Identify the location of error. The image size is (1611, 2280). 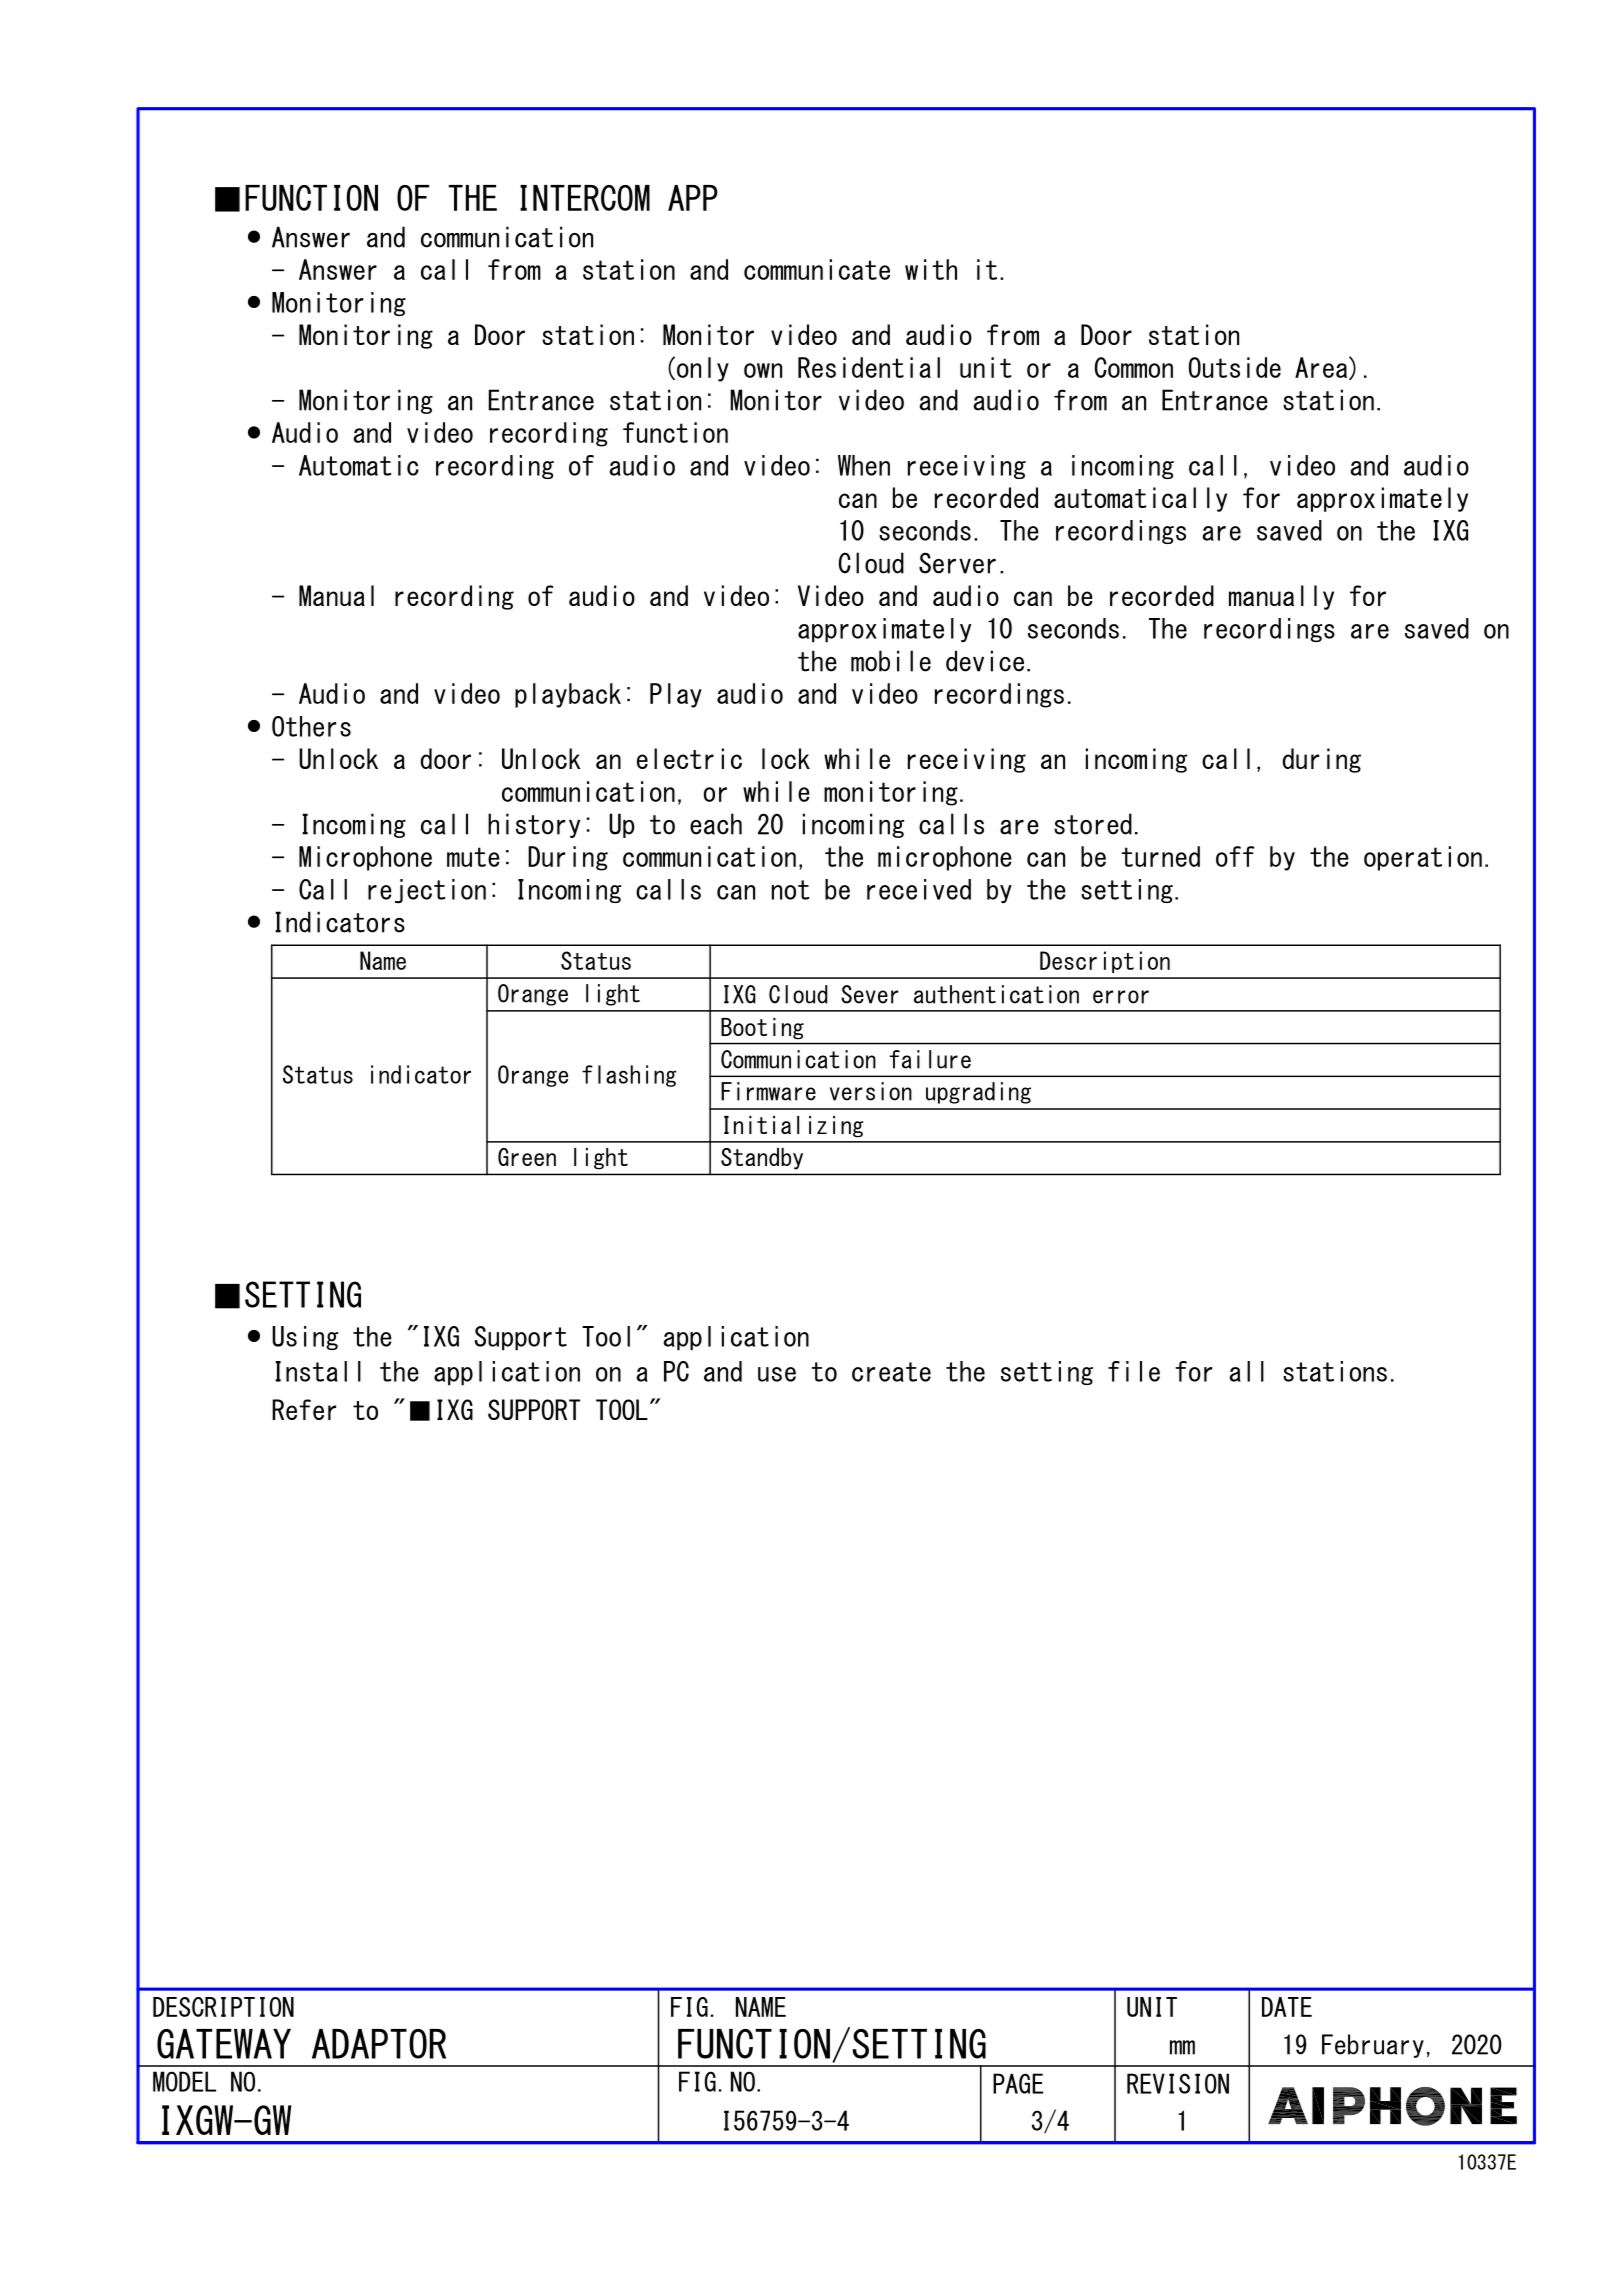
(1121, 997).
